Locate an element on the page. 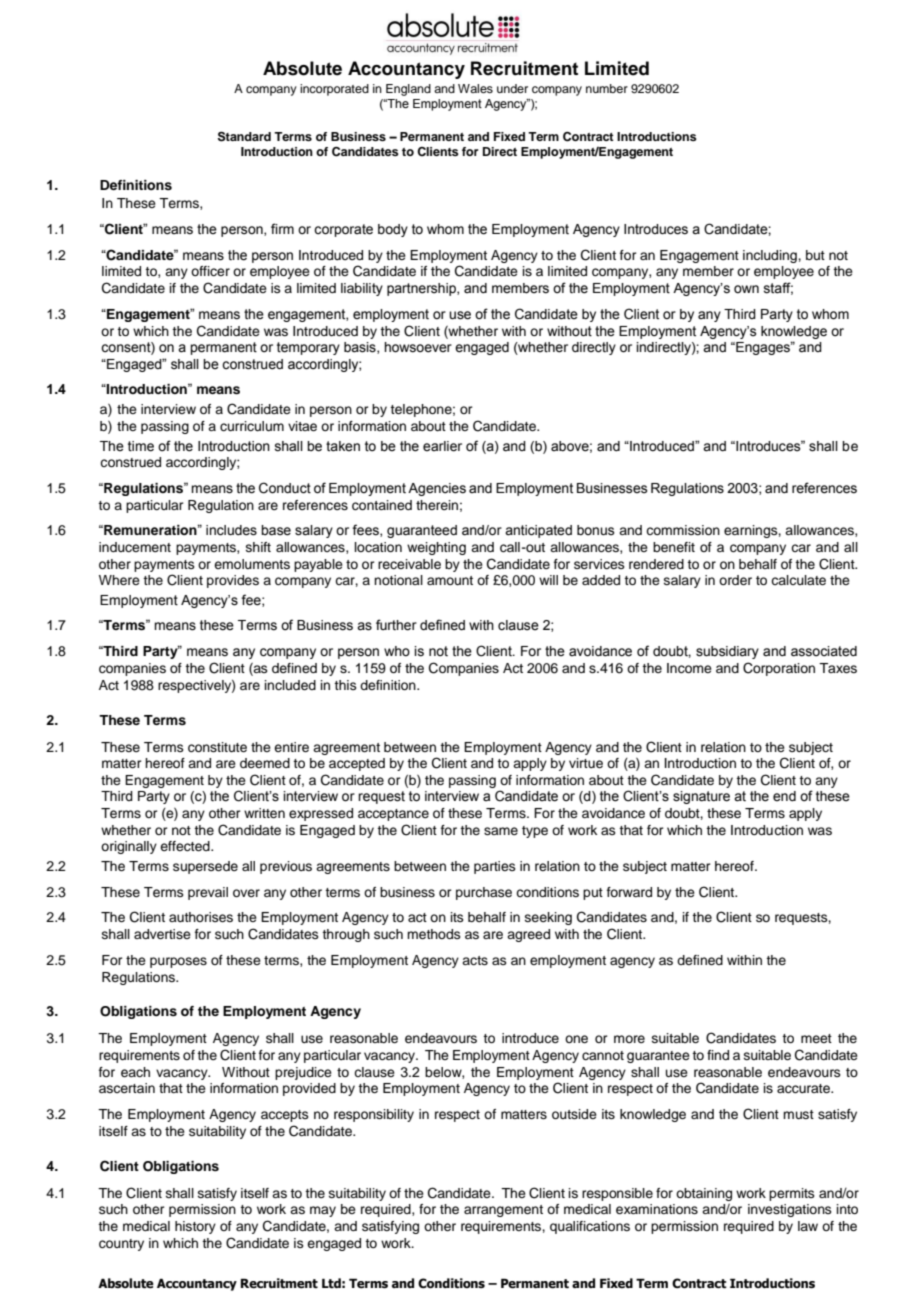  Agencies is located at coordinates (437, 489).
